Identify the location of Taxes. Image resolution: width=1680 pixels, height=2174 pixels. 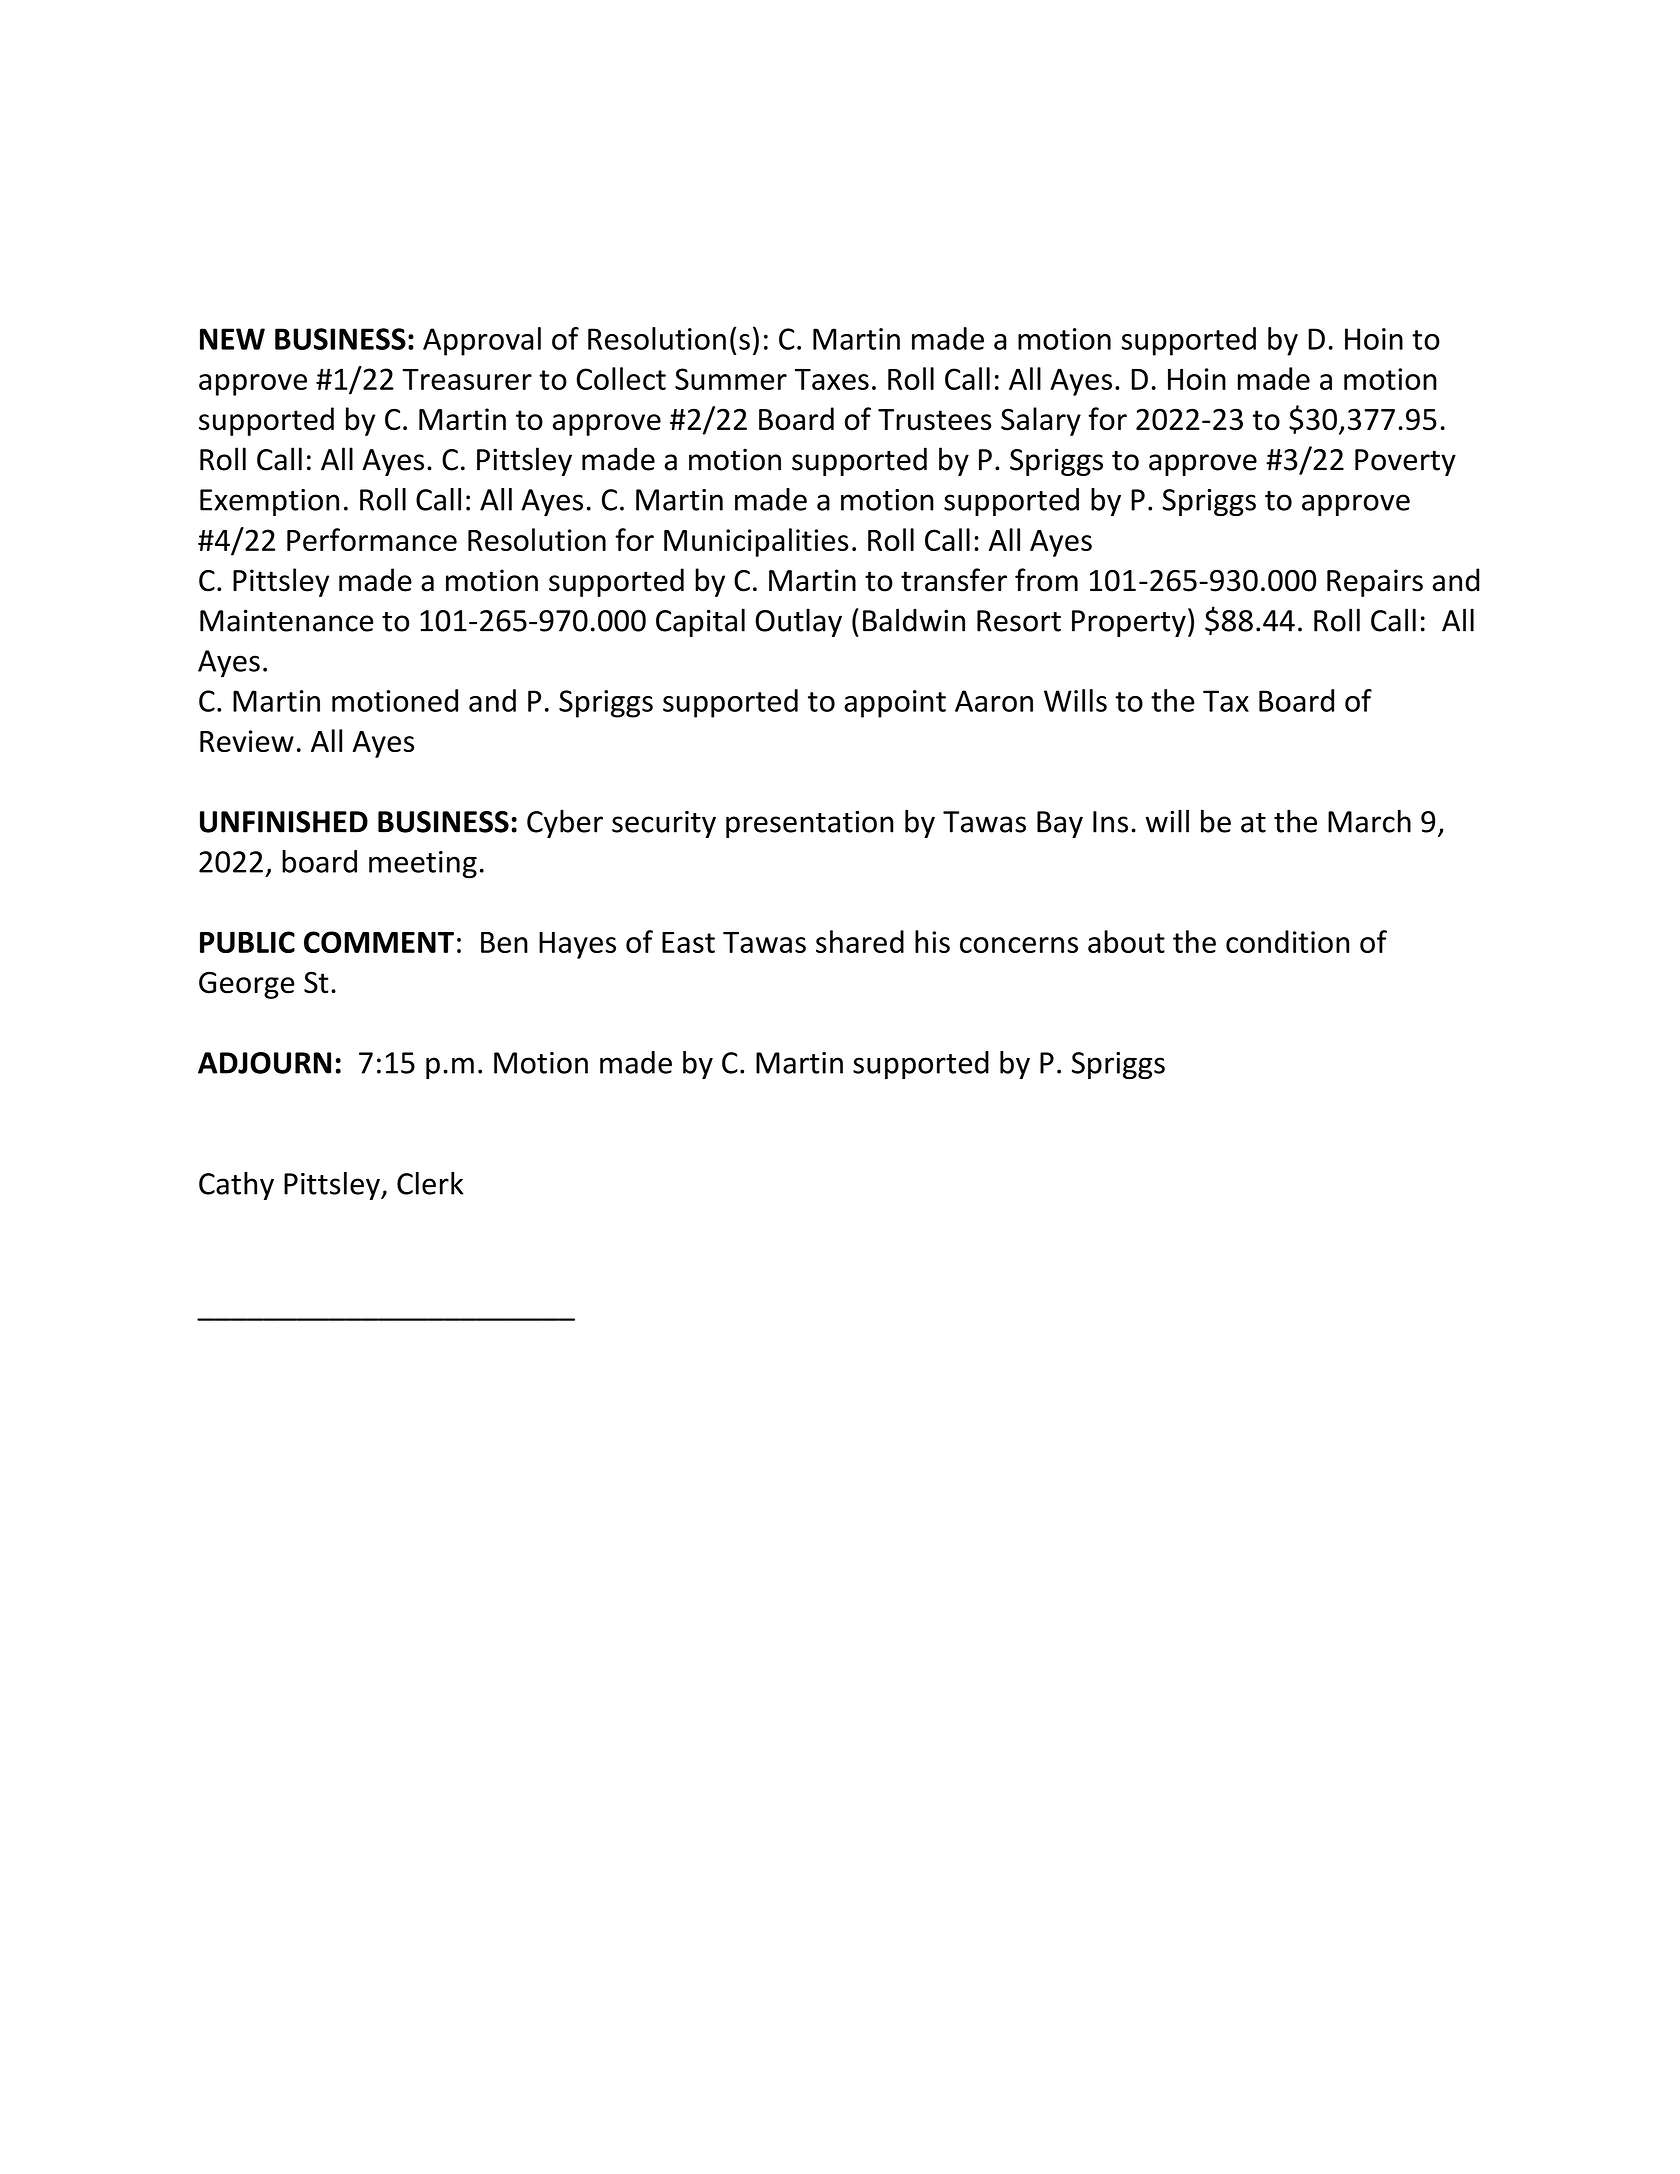
(832, 379).
